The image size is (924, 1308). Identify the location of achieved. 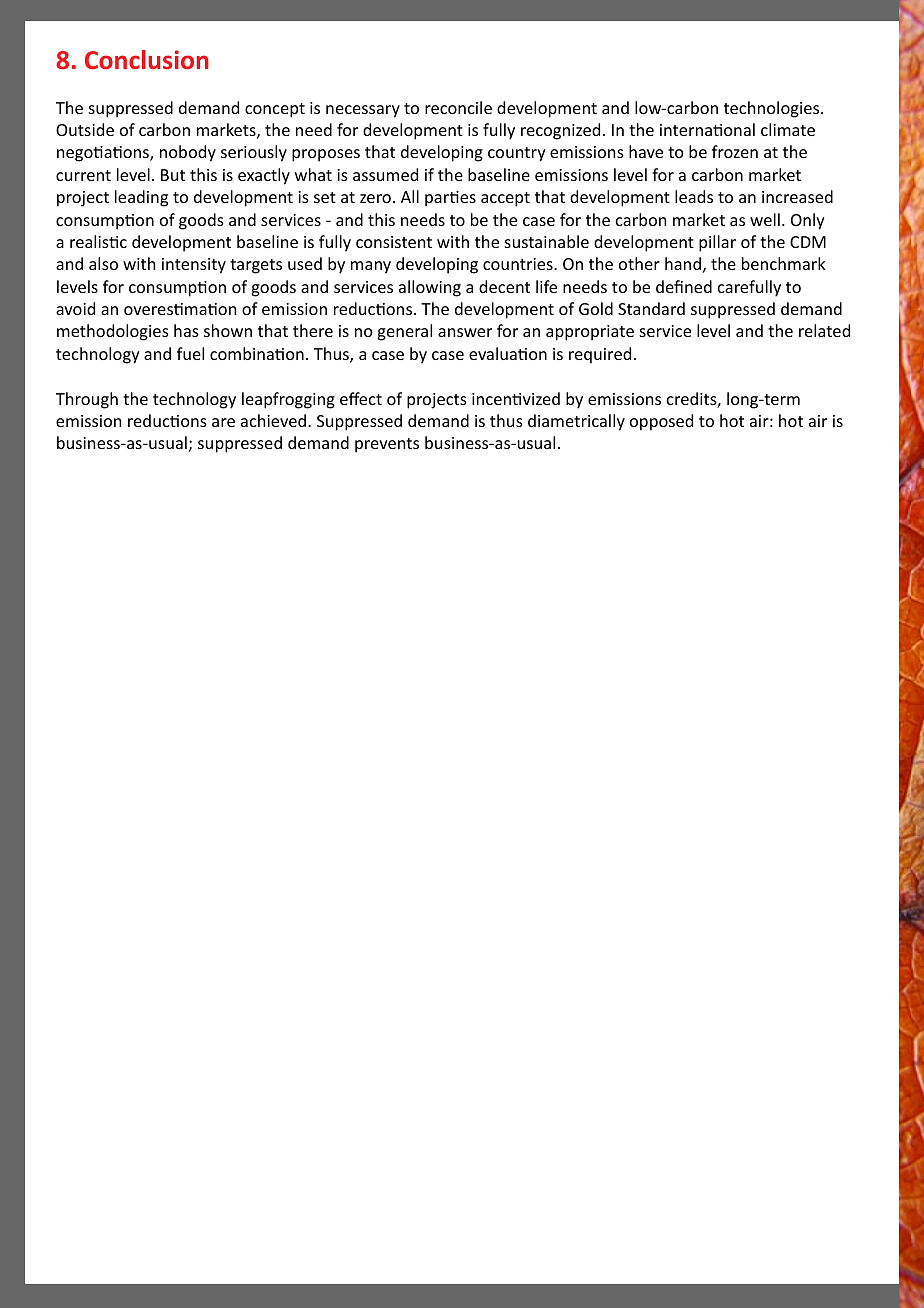
(273, 420).
